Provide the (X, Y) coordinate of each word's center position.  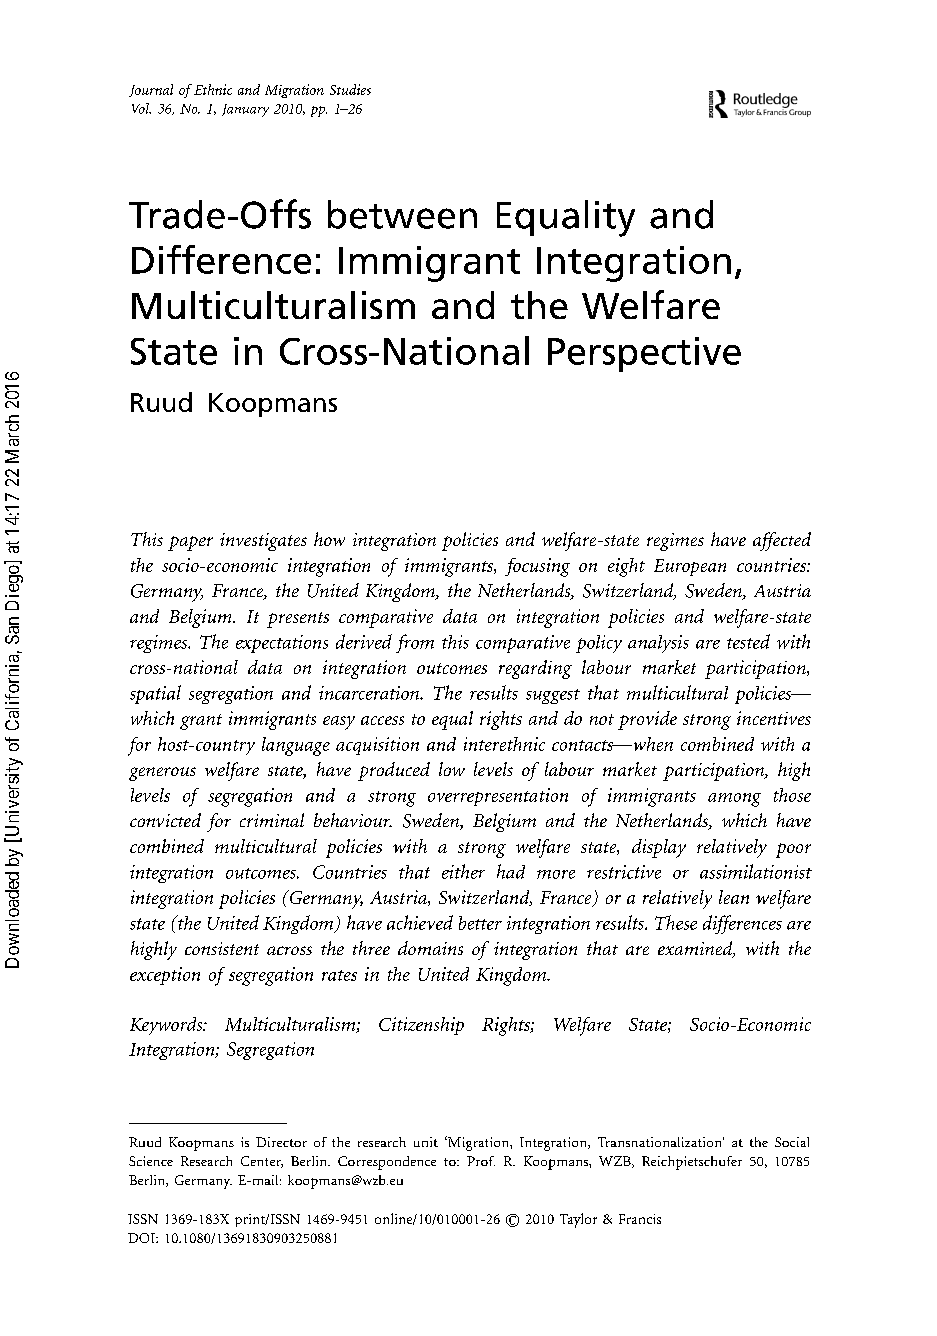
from (415, 643)
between (402, 214)
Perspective (644, 354)
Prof (481, 1161)
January (245, 110)
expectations (282, 644)
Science (151, 1161)
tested (748, 641)
